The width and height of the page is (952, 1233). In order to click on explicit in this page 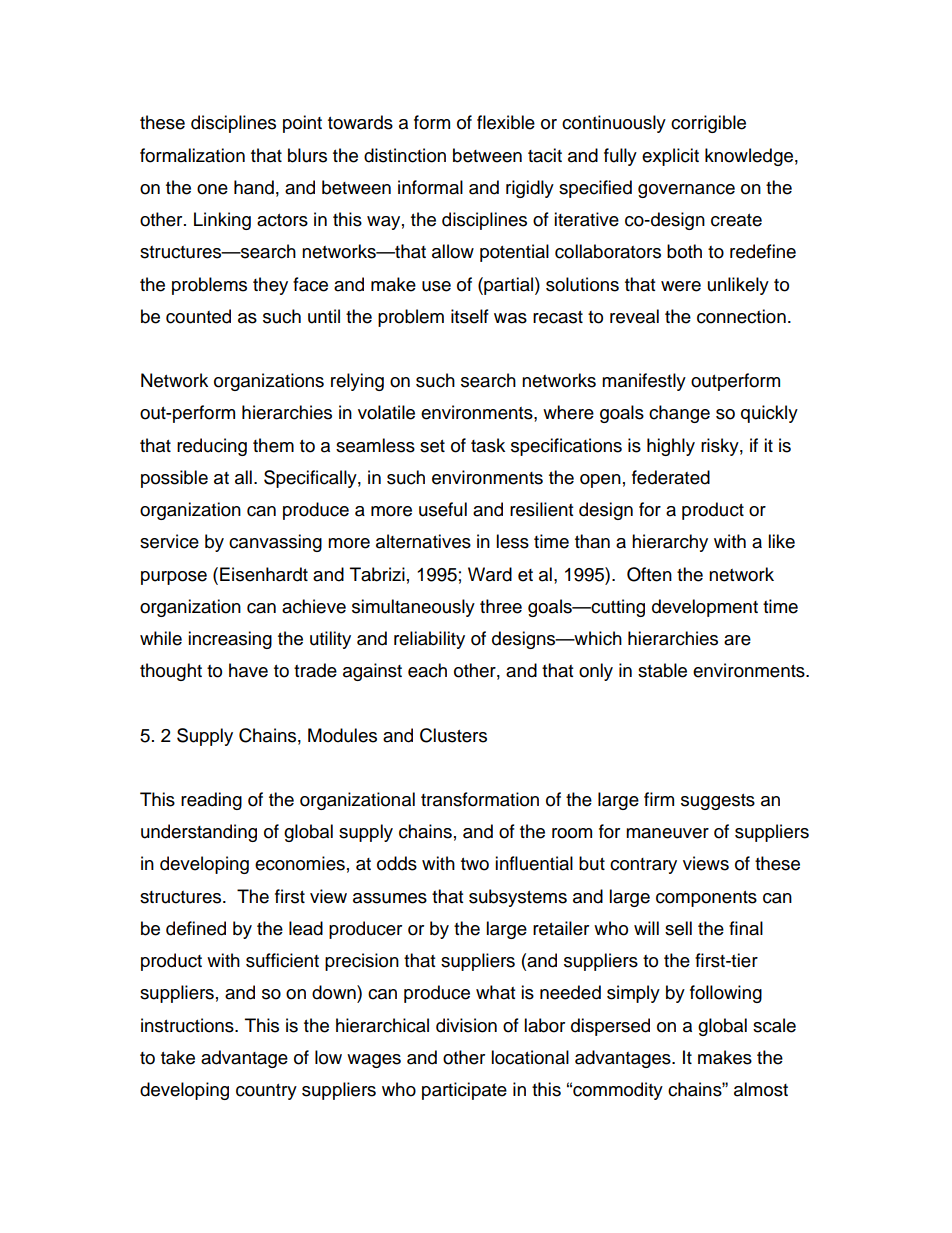, I will do `click(670, 157)`.
